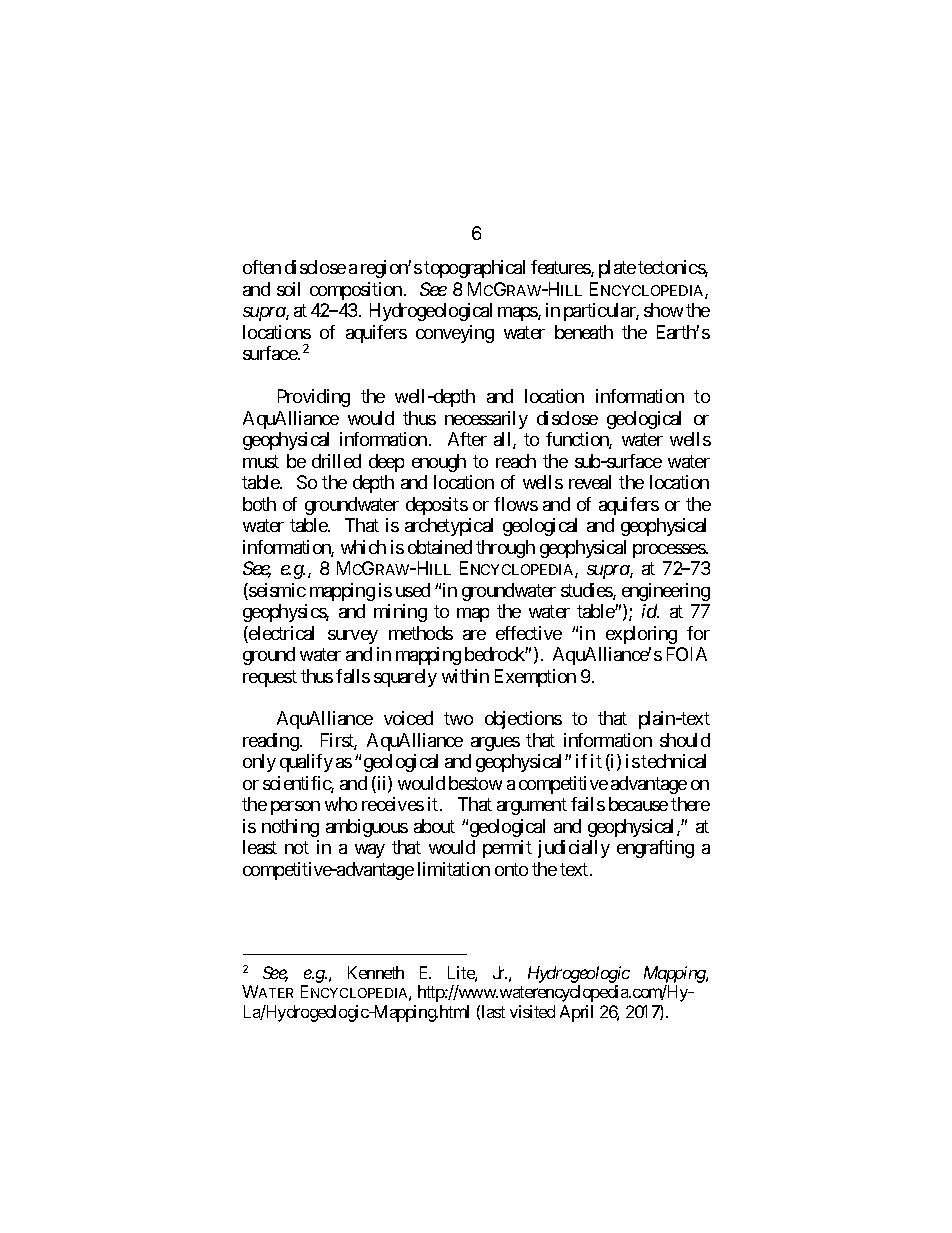 The width and height of the screenshot is (952, 1233). I want to click on plate, so click(617, 269).
